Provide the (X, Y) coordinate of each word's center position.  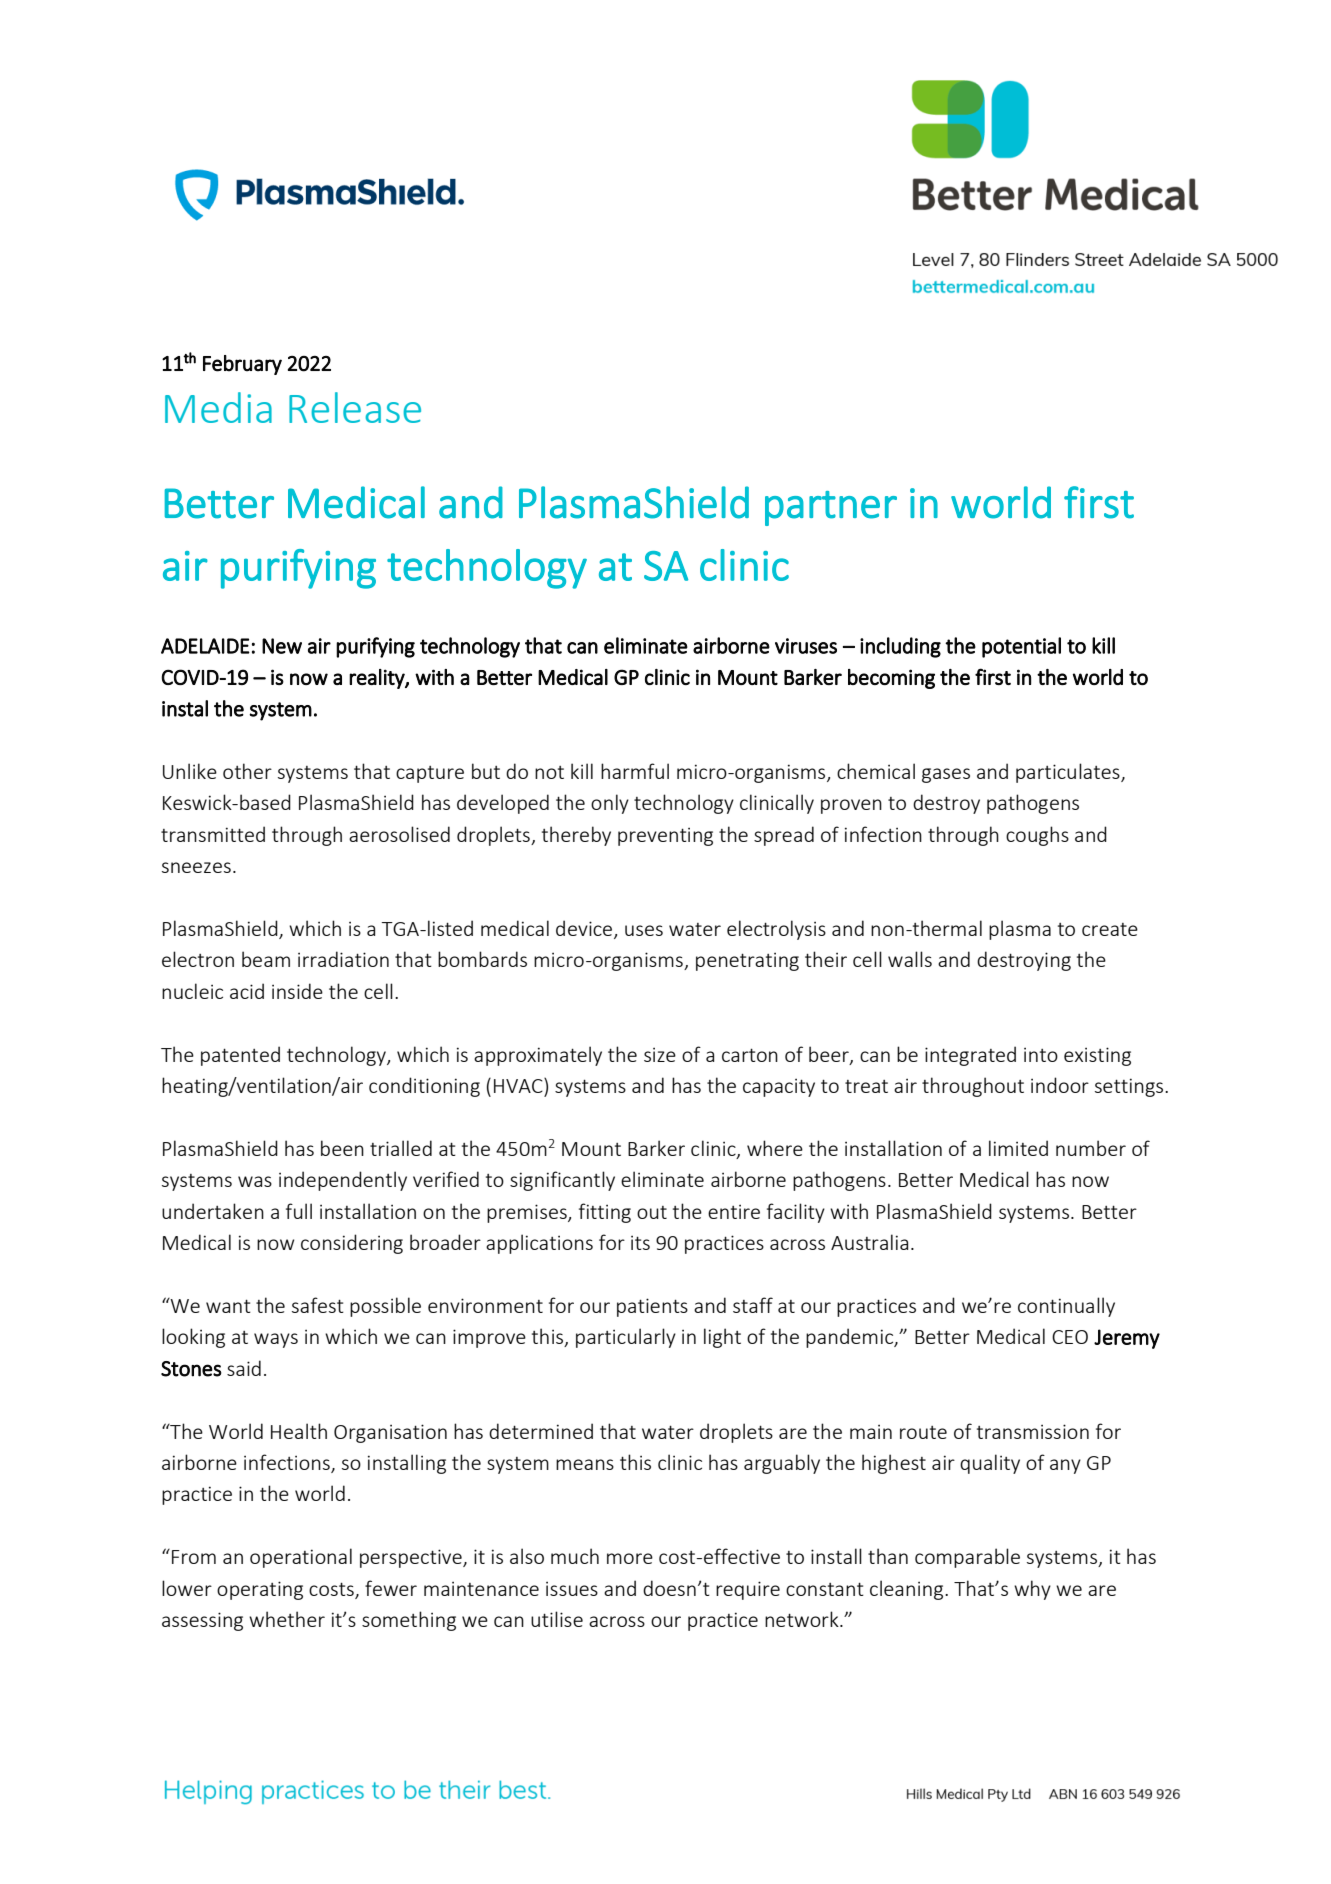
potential (1021, 647)
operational (301, 1558)
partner (831, 508)
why (1032, 1590)
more (630, 1558)
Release (355, 407)
